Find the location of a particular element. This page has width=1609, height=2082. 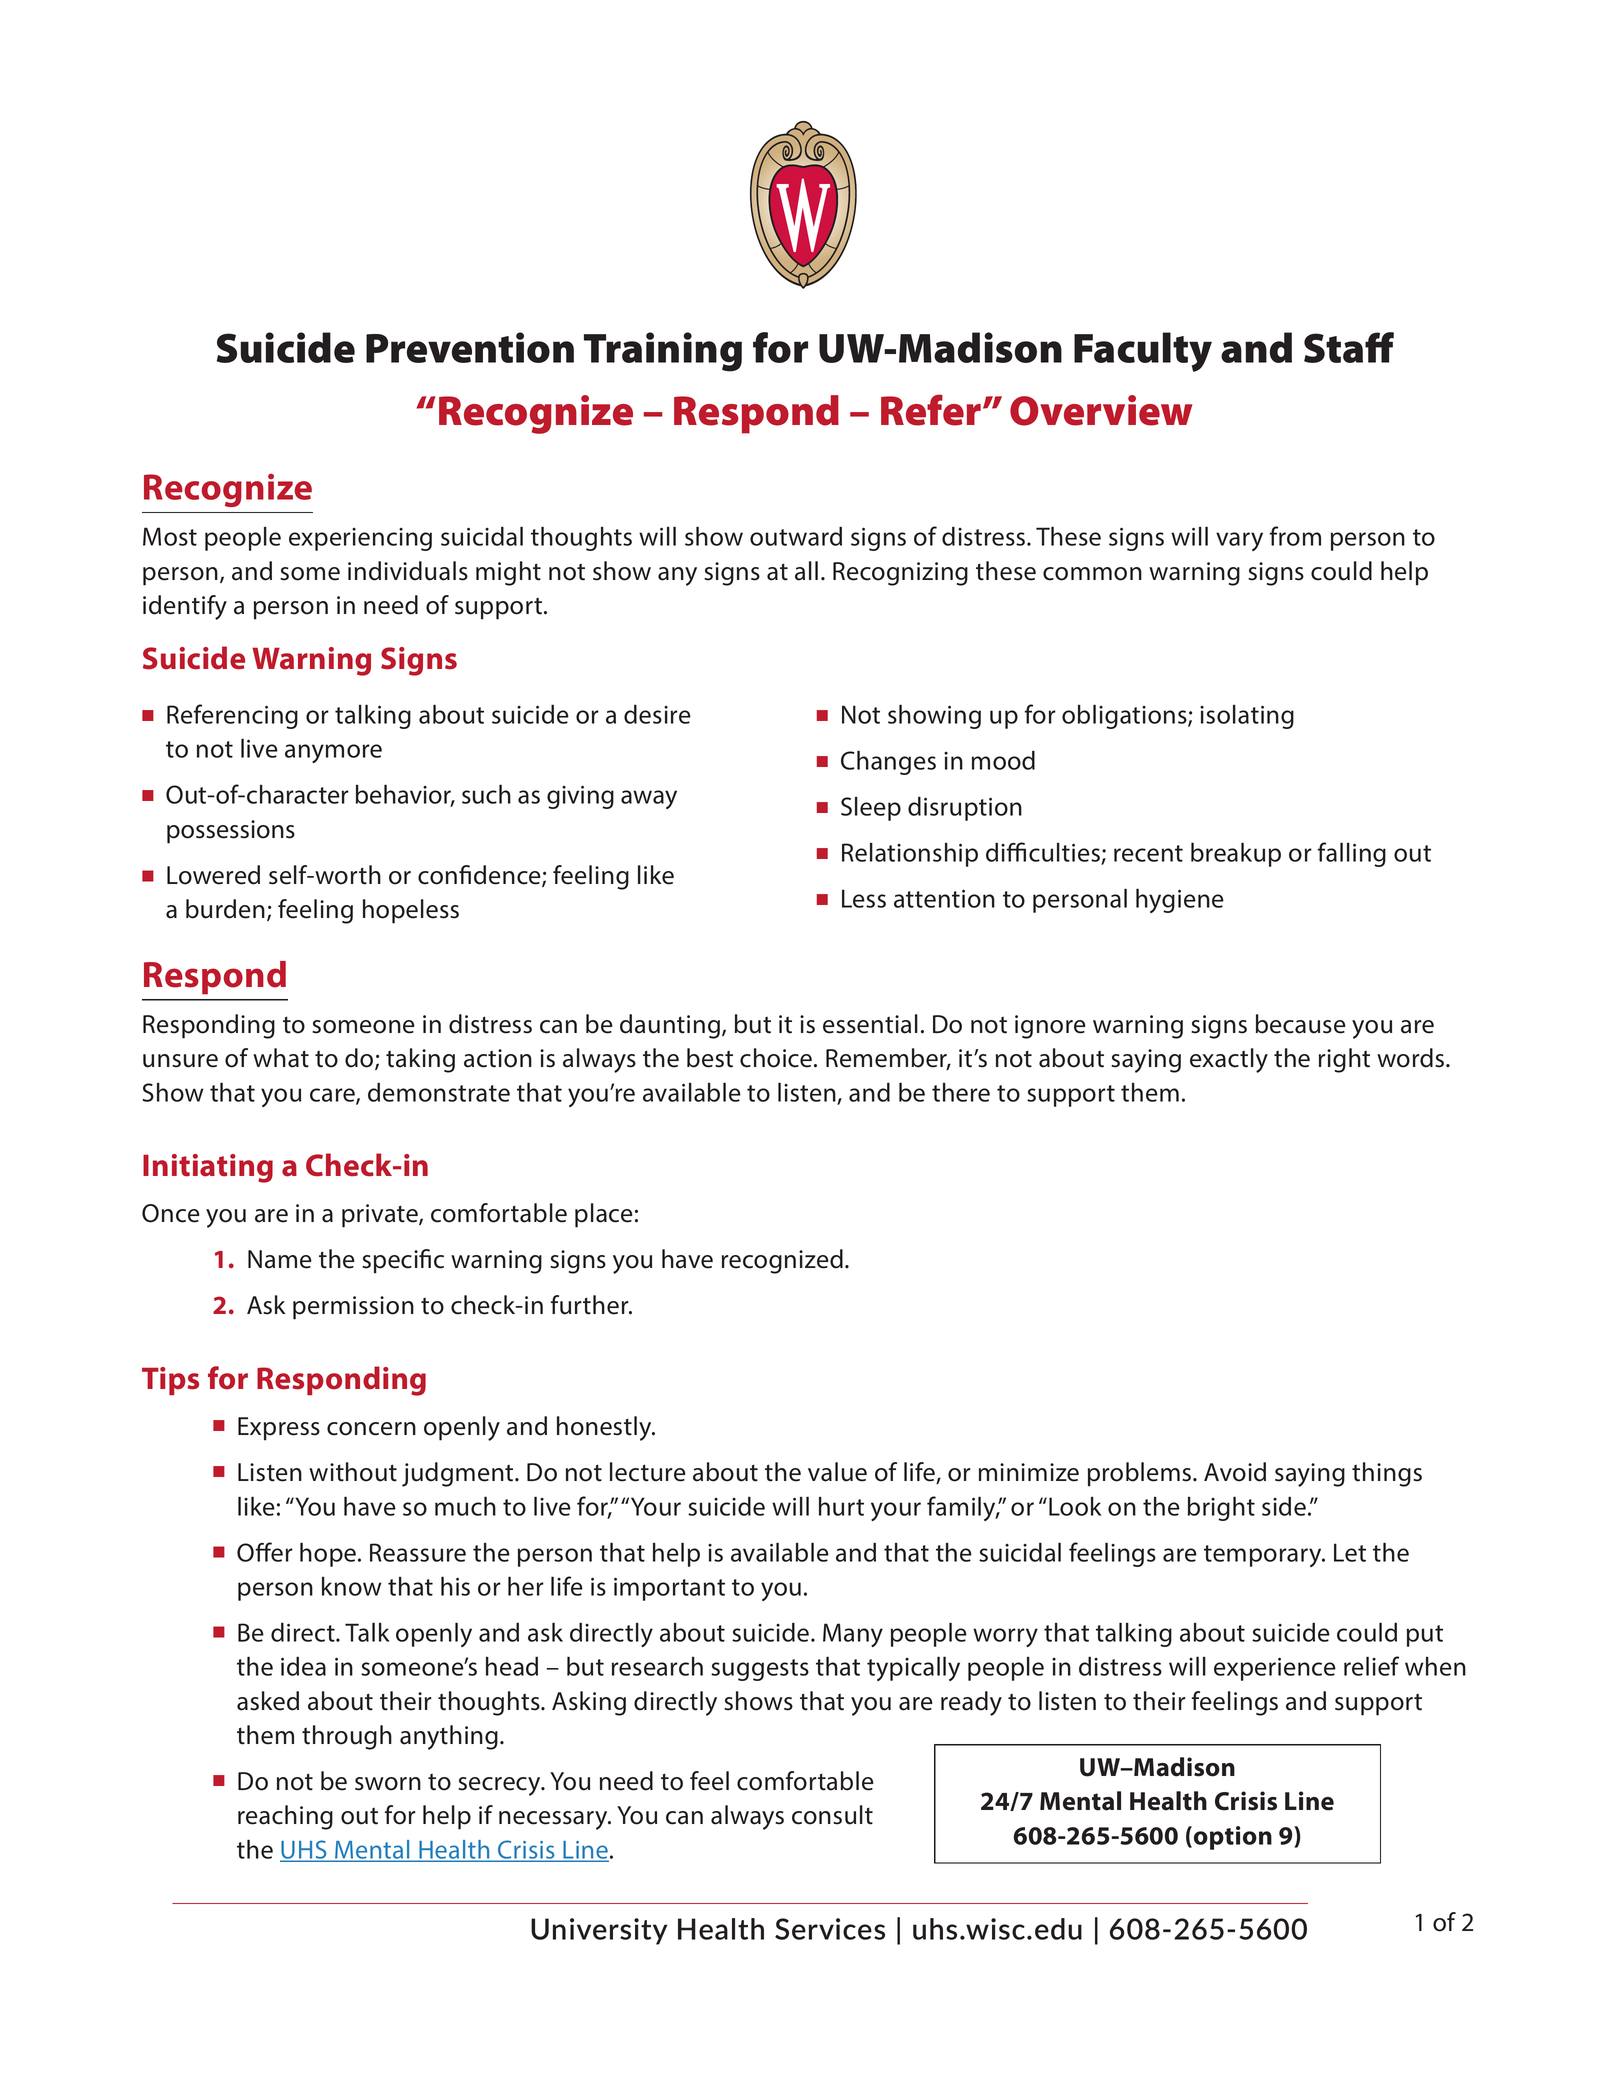

Staff is located at coordinates (1349, 347).
